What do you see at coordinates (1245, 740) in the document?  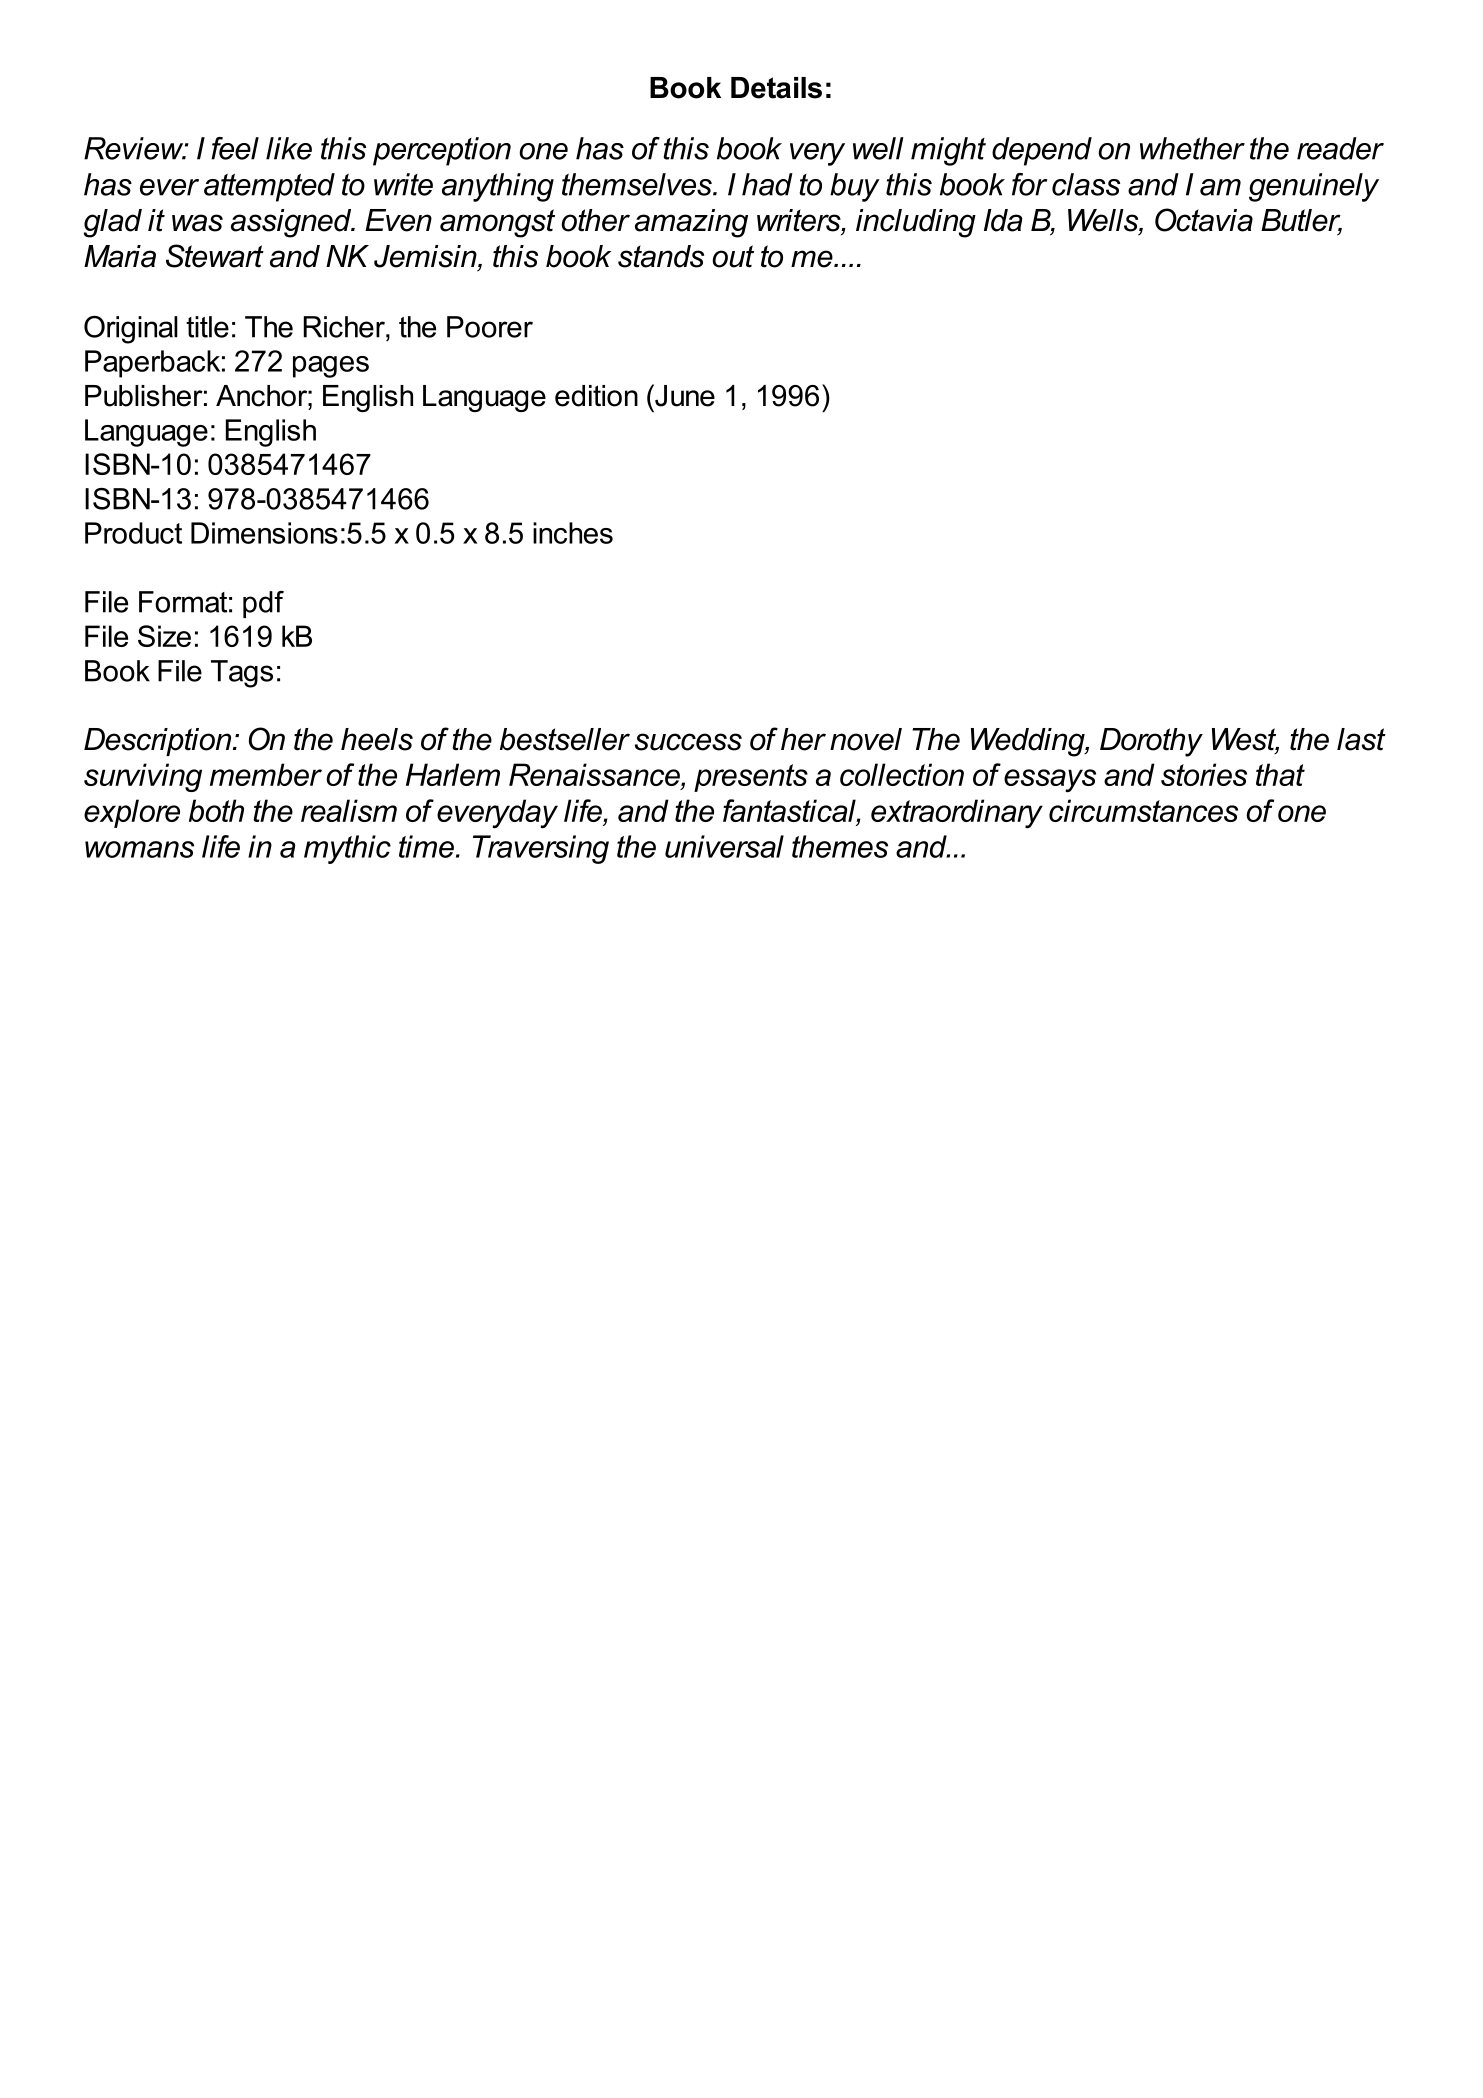 I see `West` at bounding box center [1245, 740].
